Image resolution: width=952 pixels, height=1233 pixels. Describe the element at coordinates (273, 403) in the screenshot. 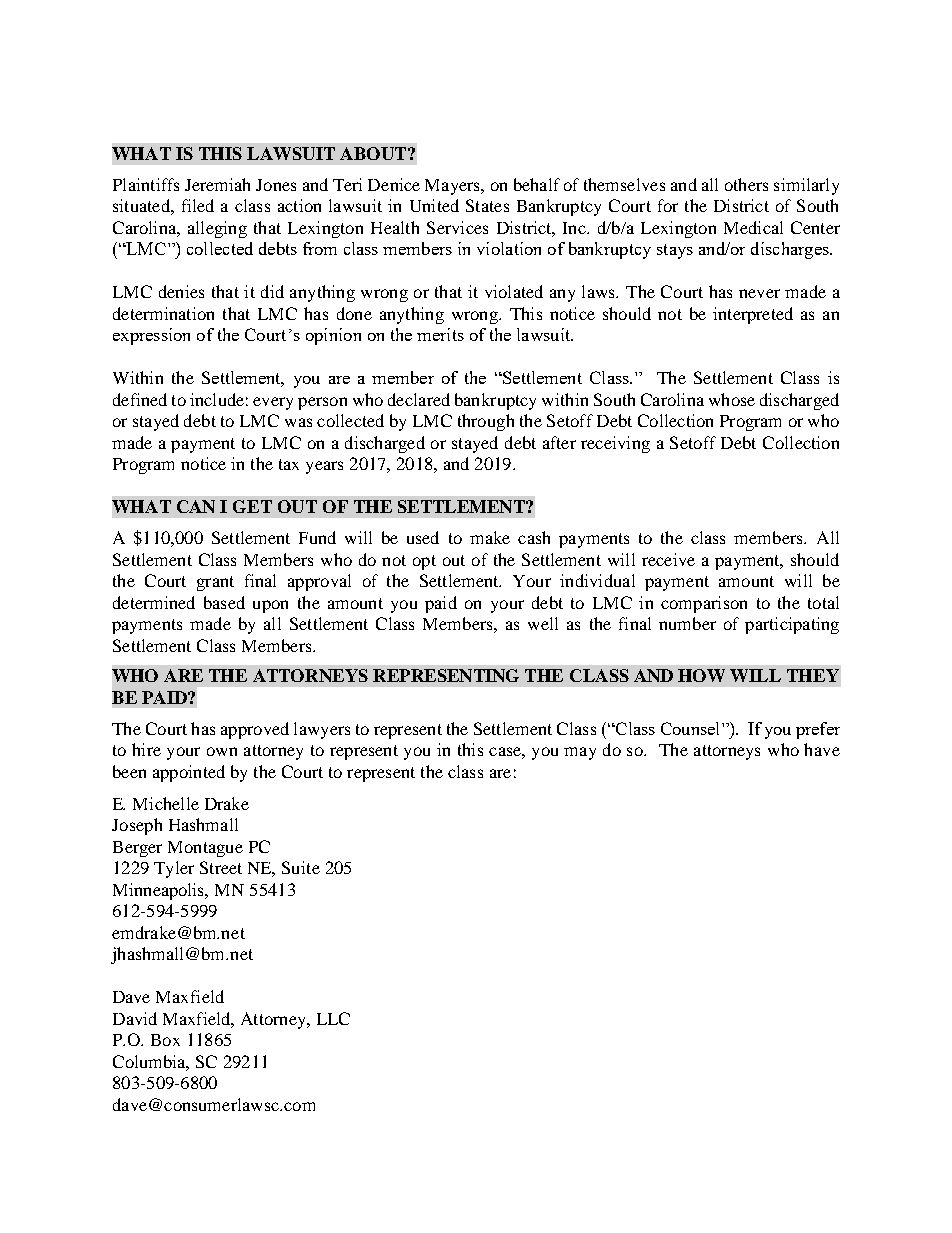

I see `every` at that location.
